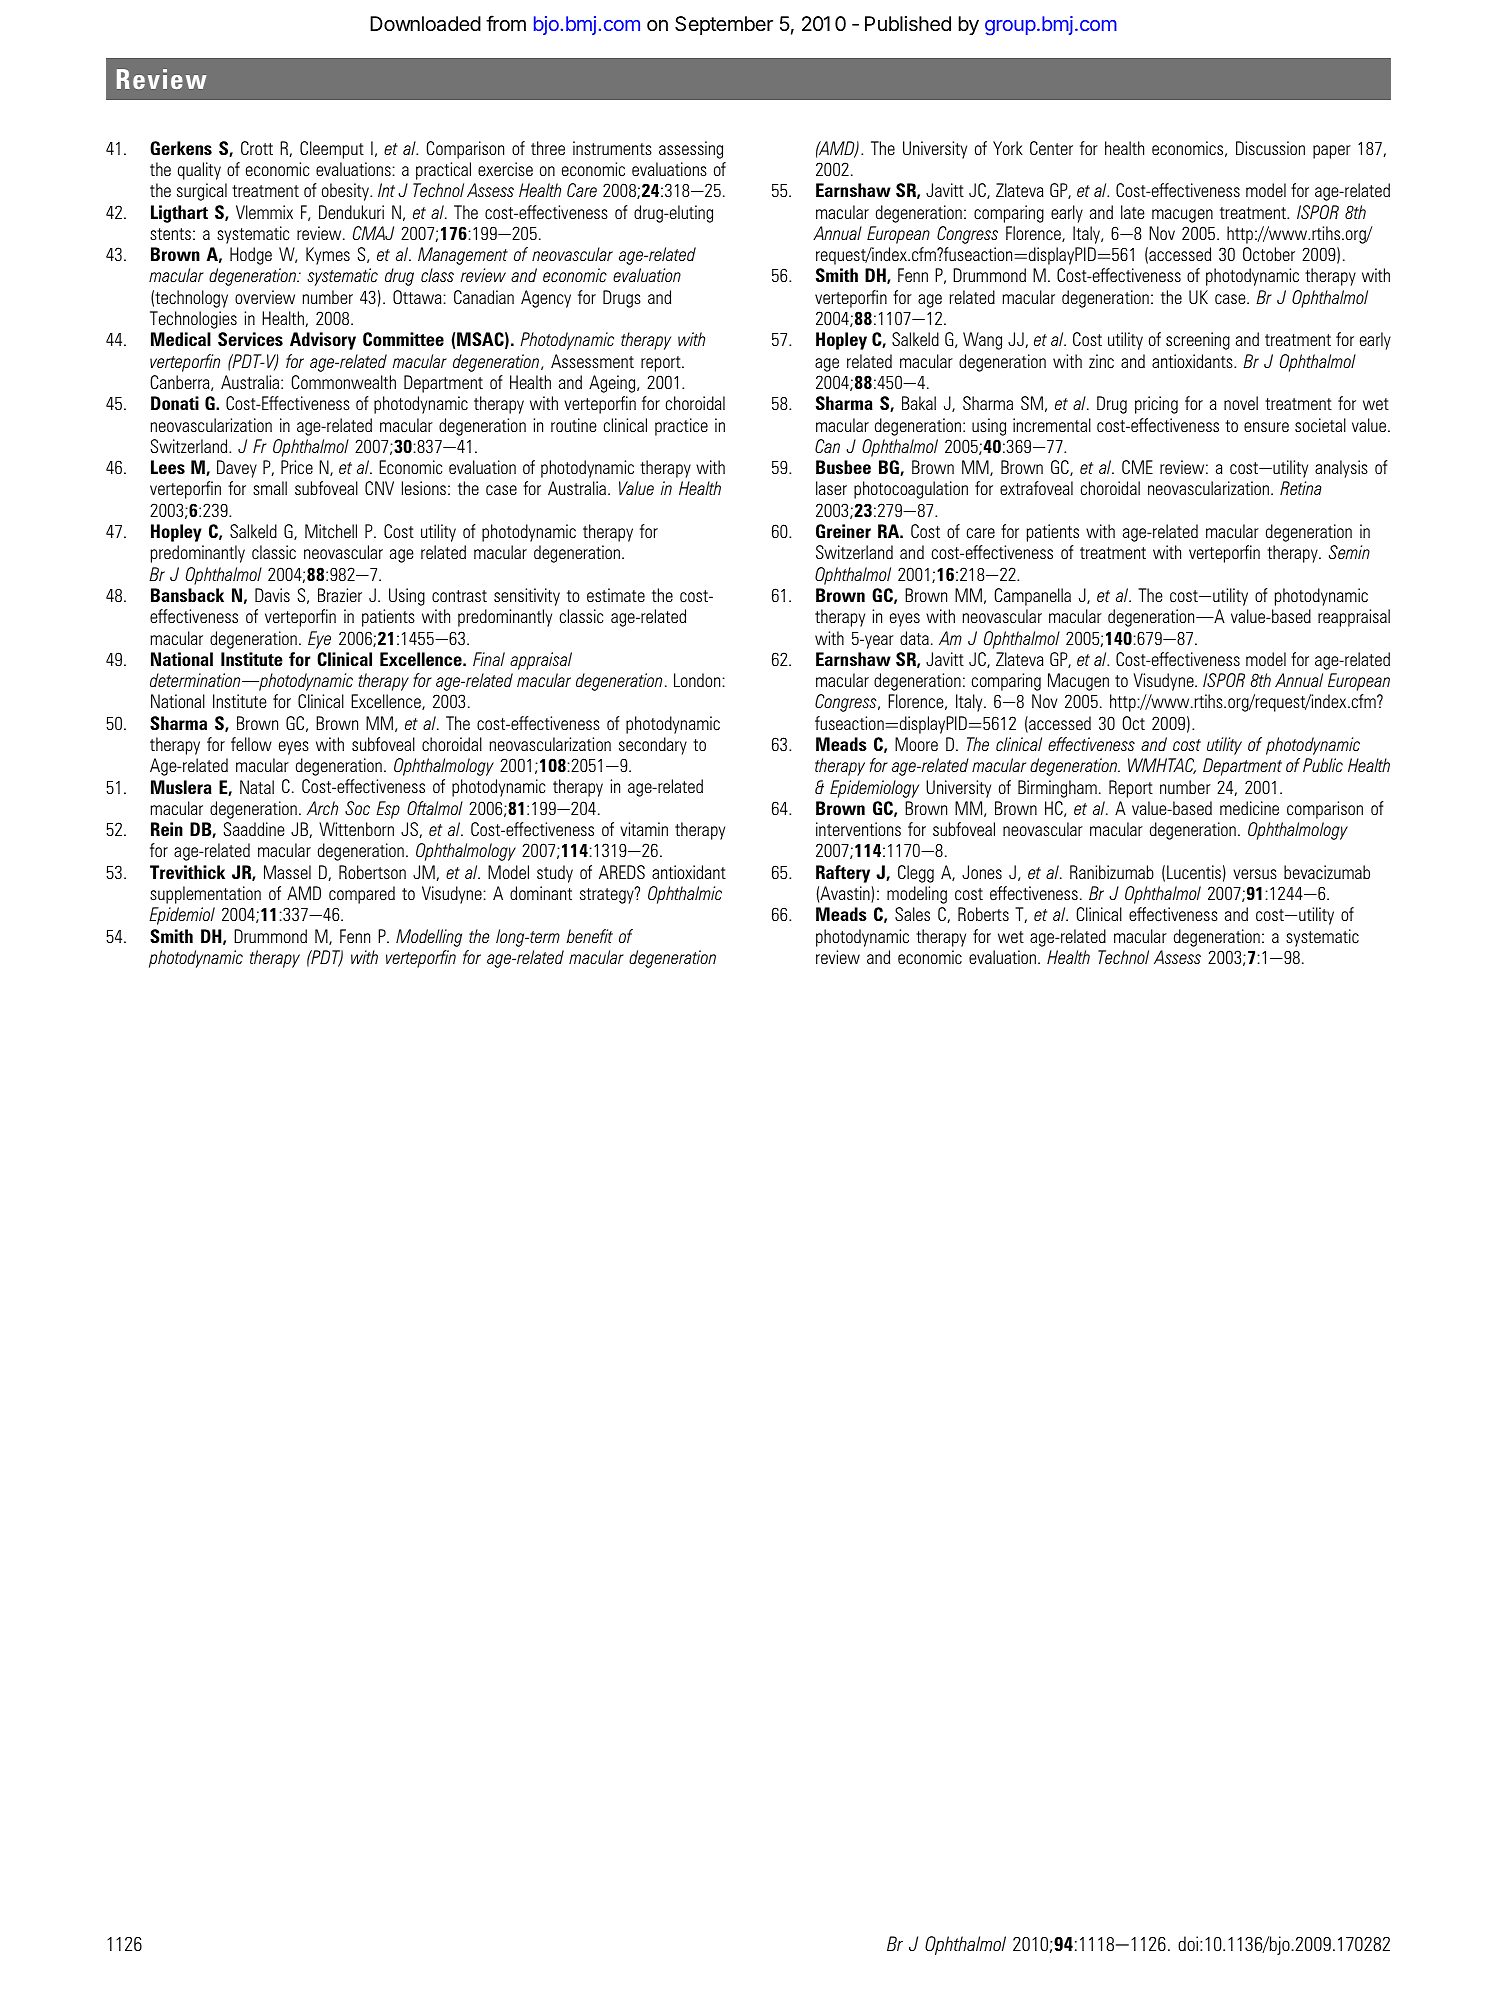 The width and height of the screenshot is (1497, 1996). I want to click on CME, so click(1137, 467).
